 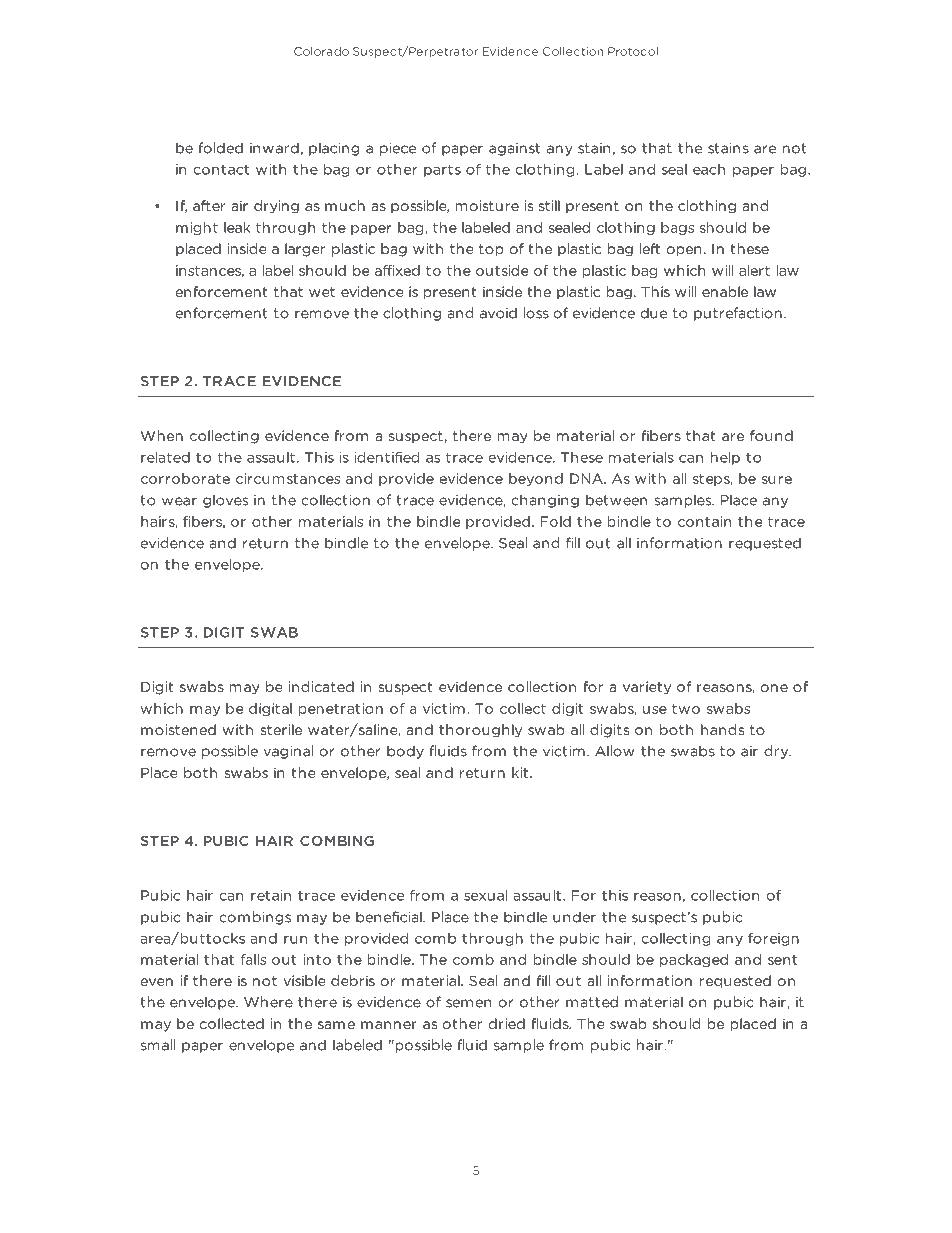 I want to click on top, so click(x=491, y=250).
